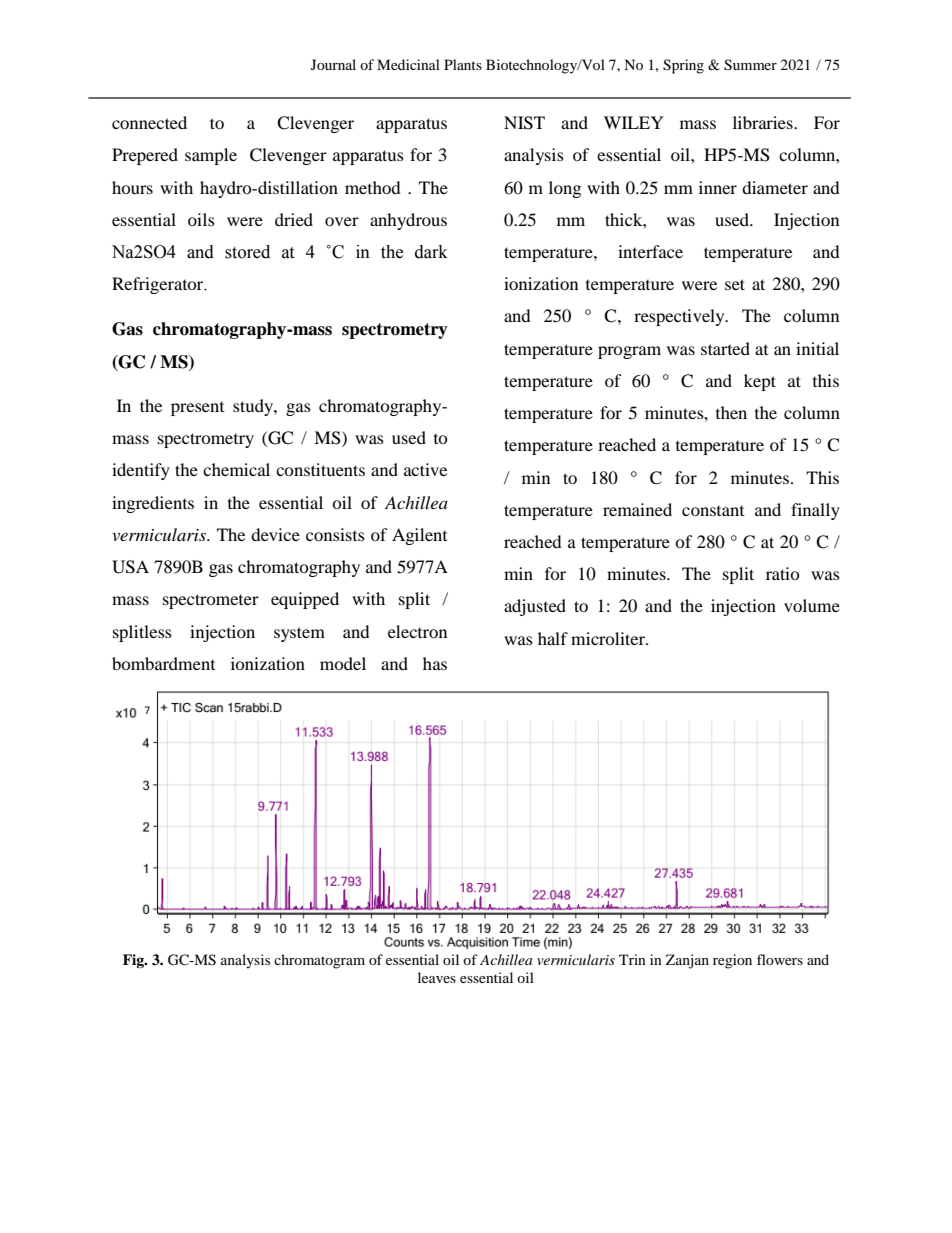 This document has height=1233, width=952. Describe the element at coordinates (750, 65) in the document. I see `Summer` at that location.
